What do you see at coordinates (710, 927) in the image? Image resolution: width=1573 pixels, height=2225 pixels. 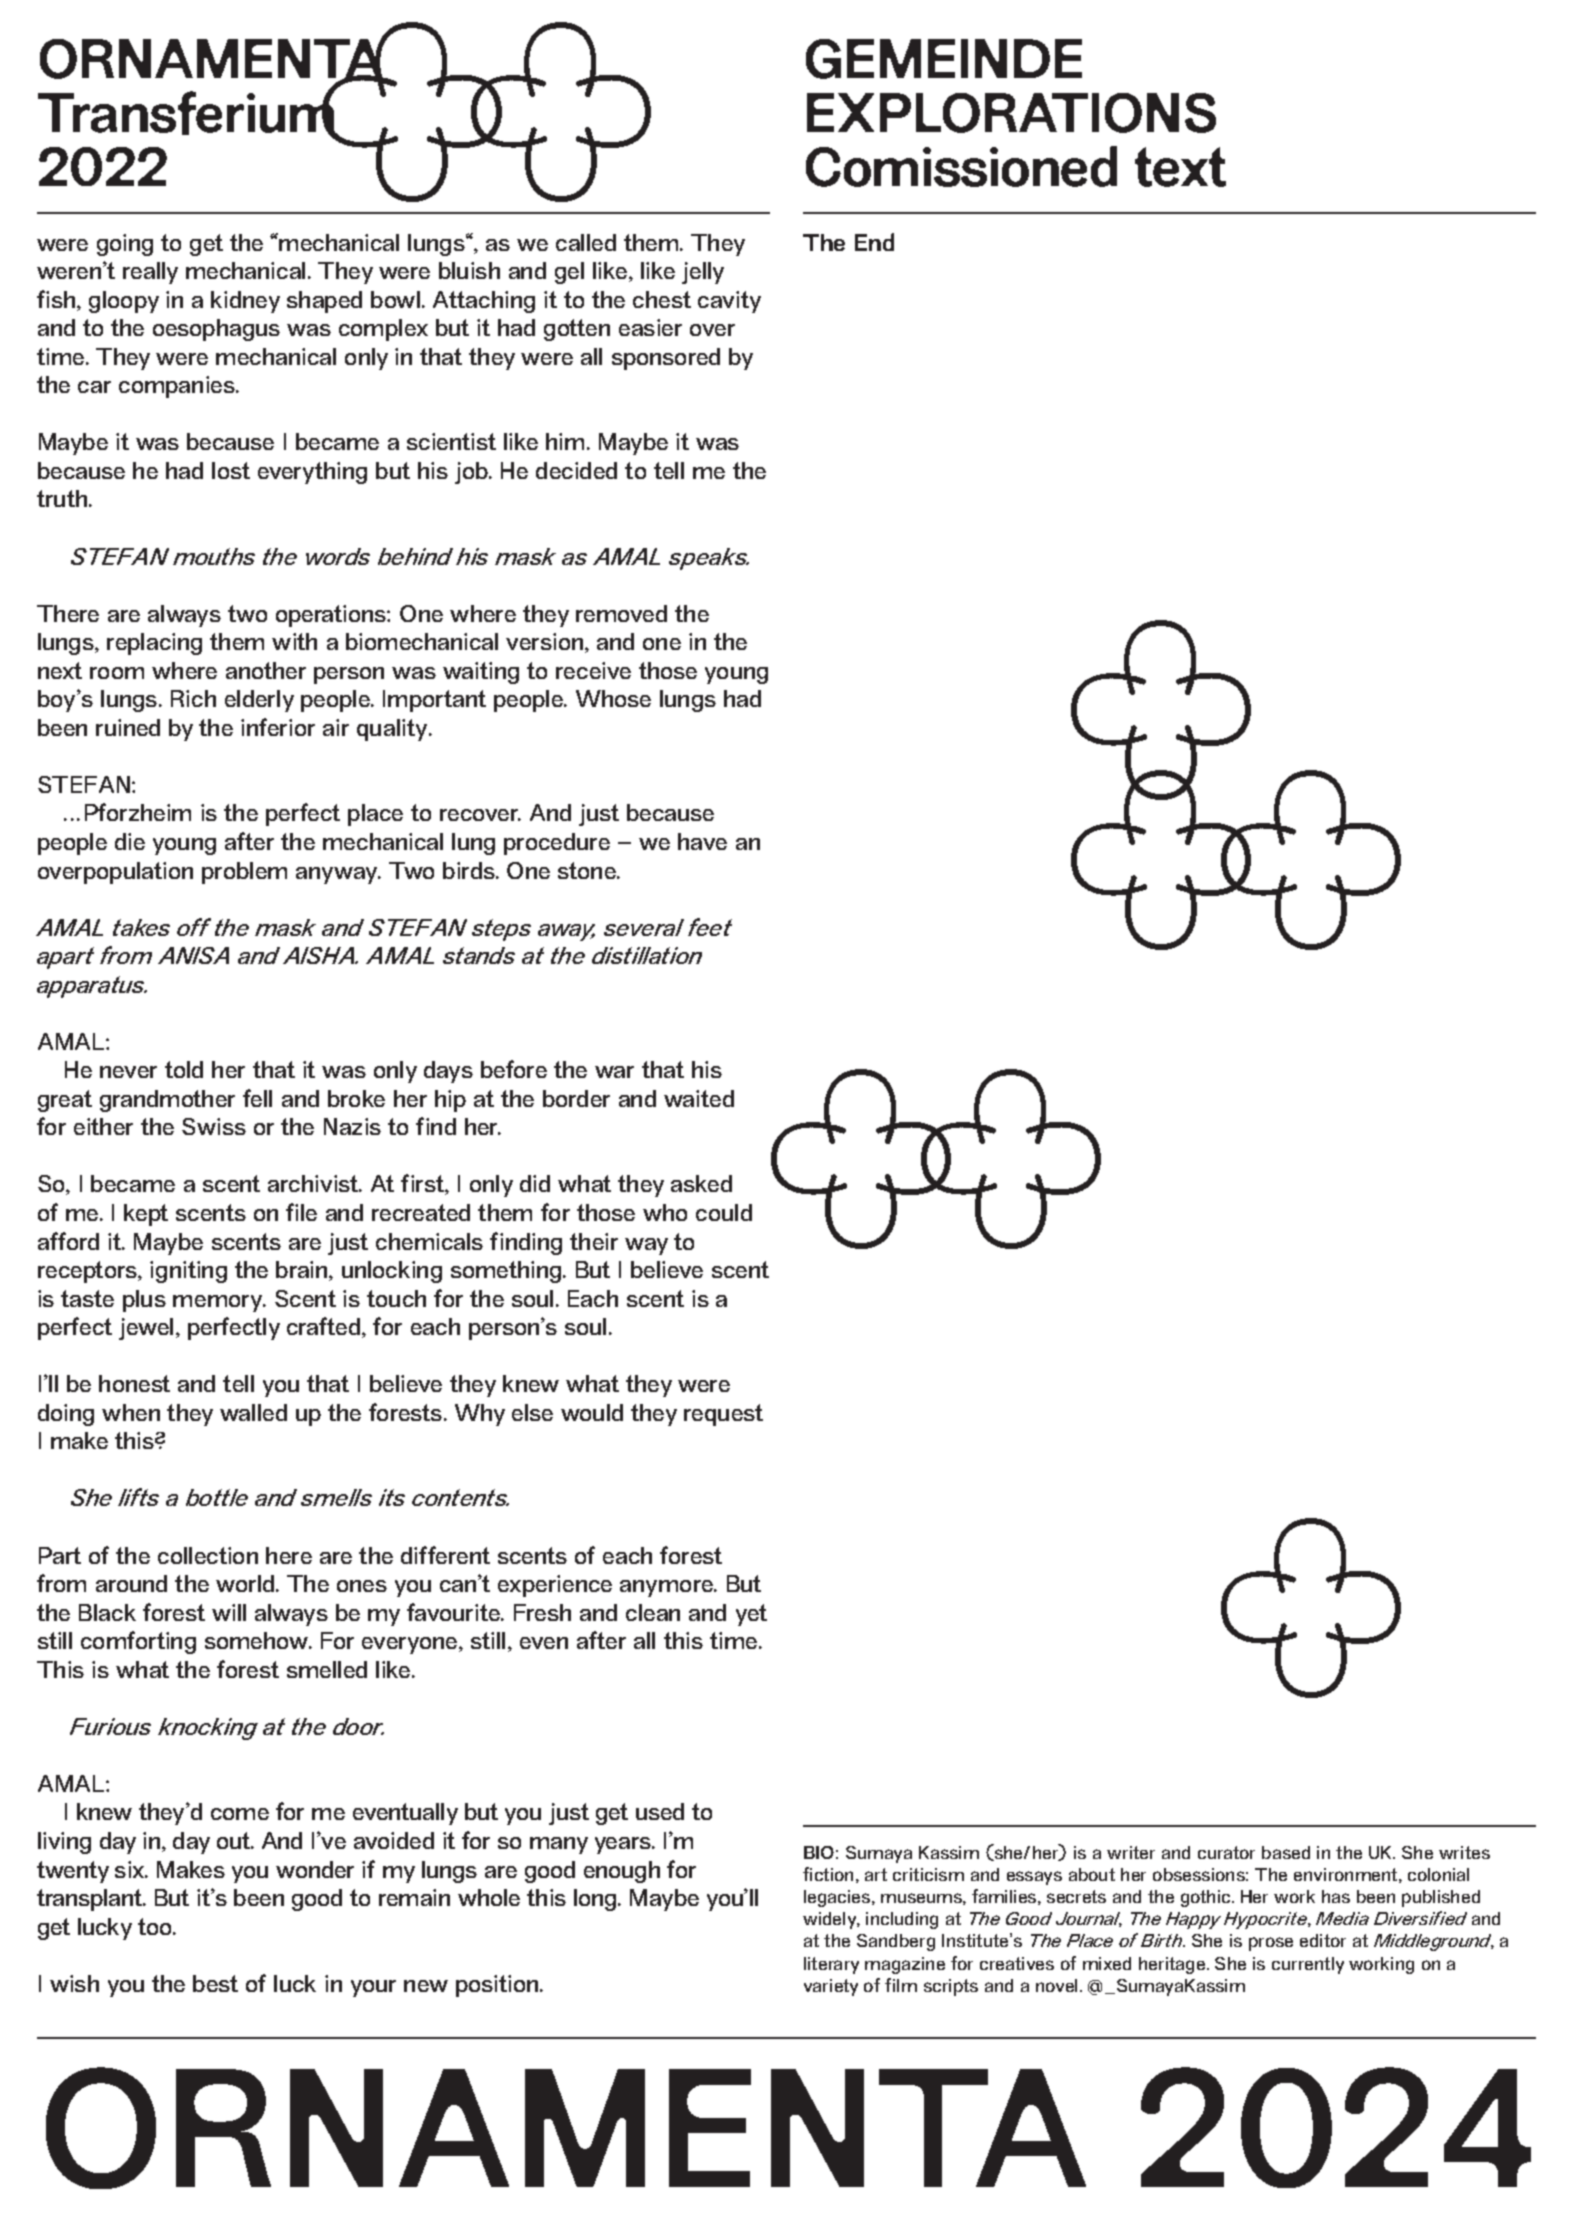 I see `feet` at bounding box center [710, 927].
